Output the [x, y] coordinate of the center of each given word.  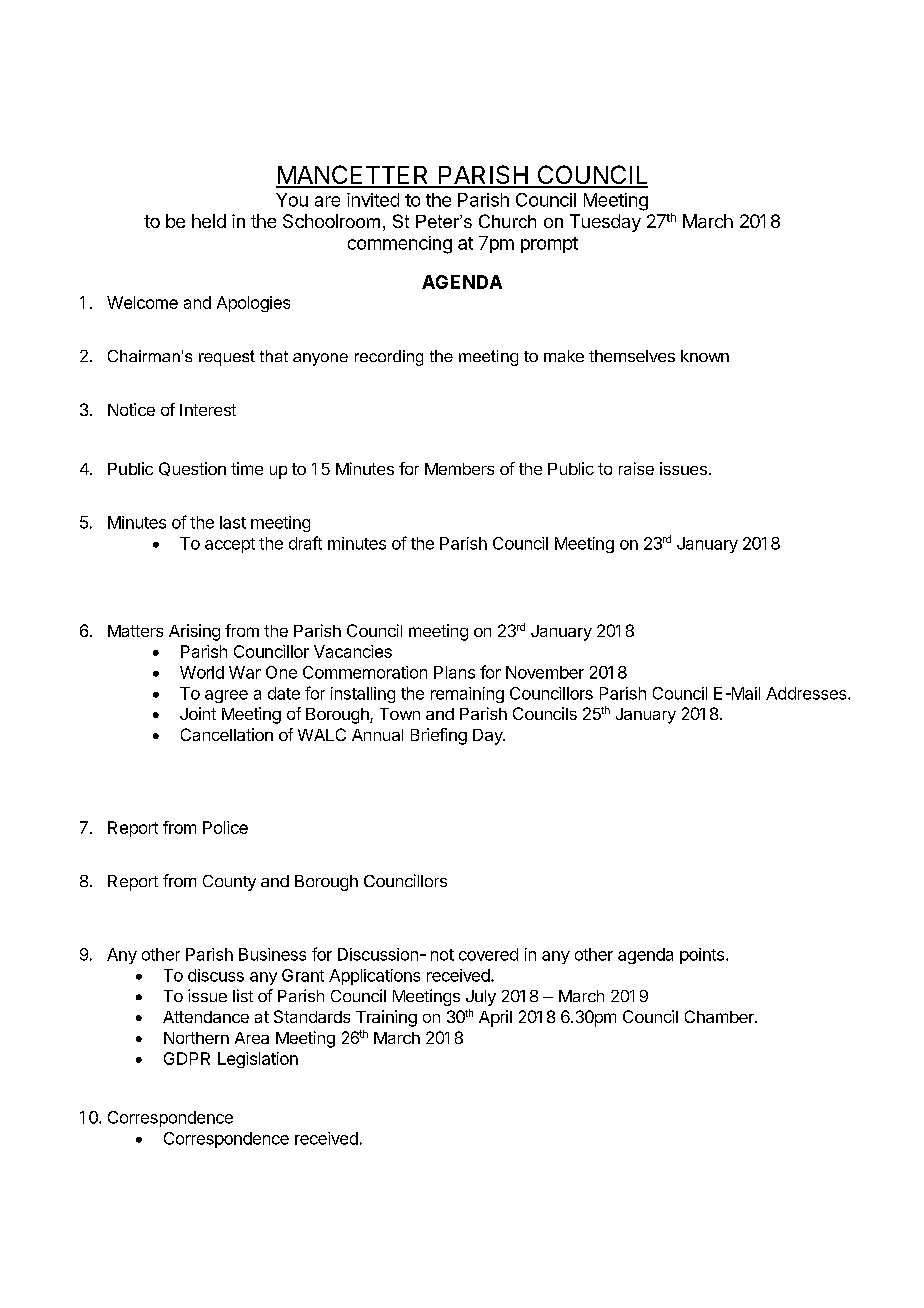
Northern [196, 1038]
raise [636, 468]
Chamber [720, 1016]
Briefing [439, 736]
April [495, 1018]
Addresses [807, 693]
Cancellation [227, 734]
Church [507, 221]
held [209, 221]
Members [459, 469]
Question [192, 469]
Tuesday [605, 223]
